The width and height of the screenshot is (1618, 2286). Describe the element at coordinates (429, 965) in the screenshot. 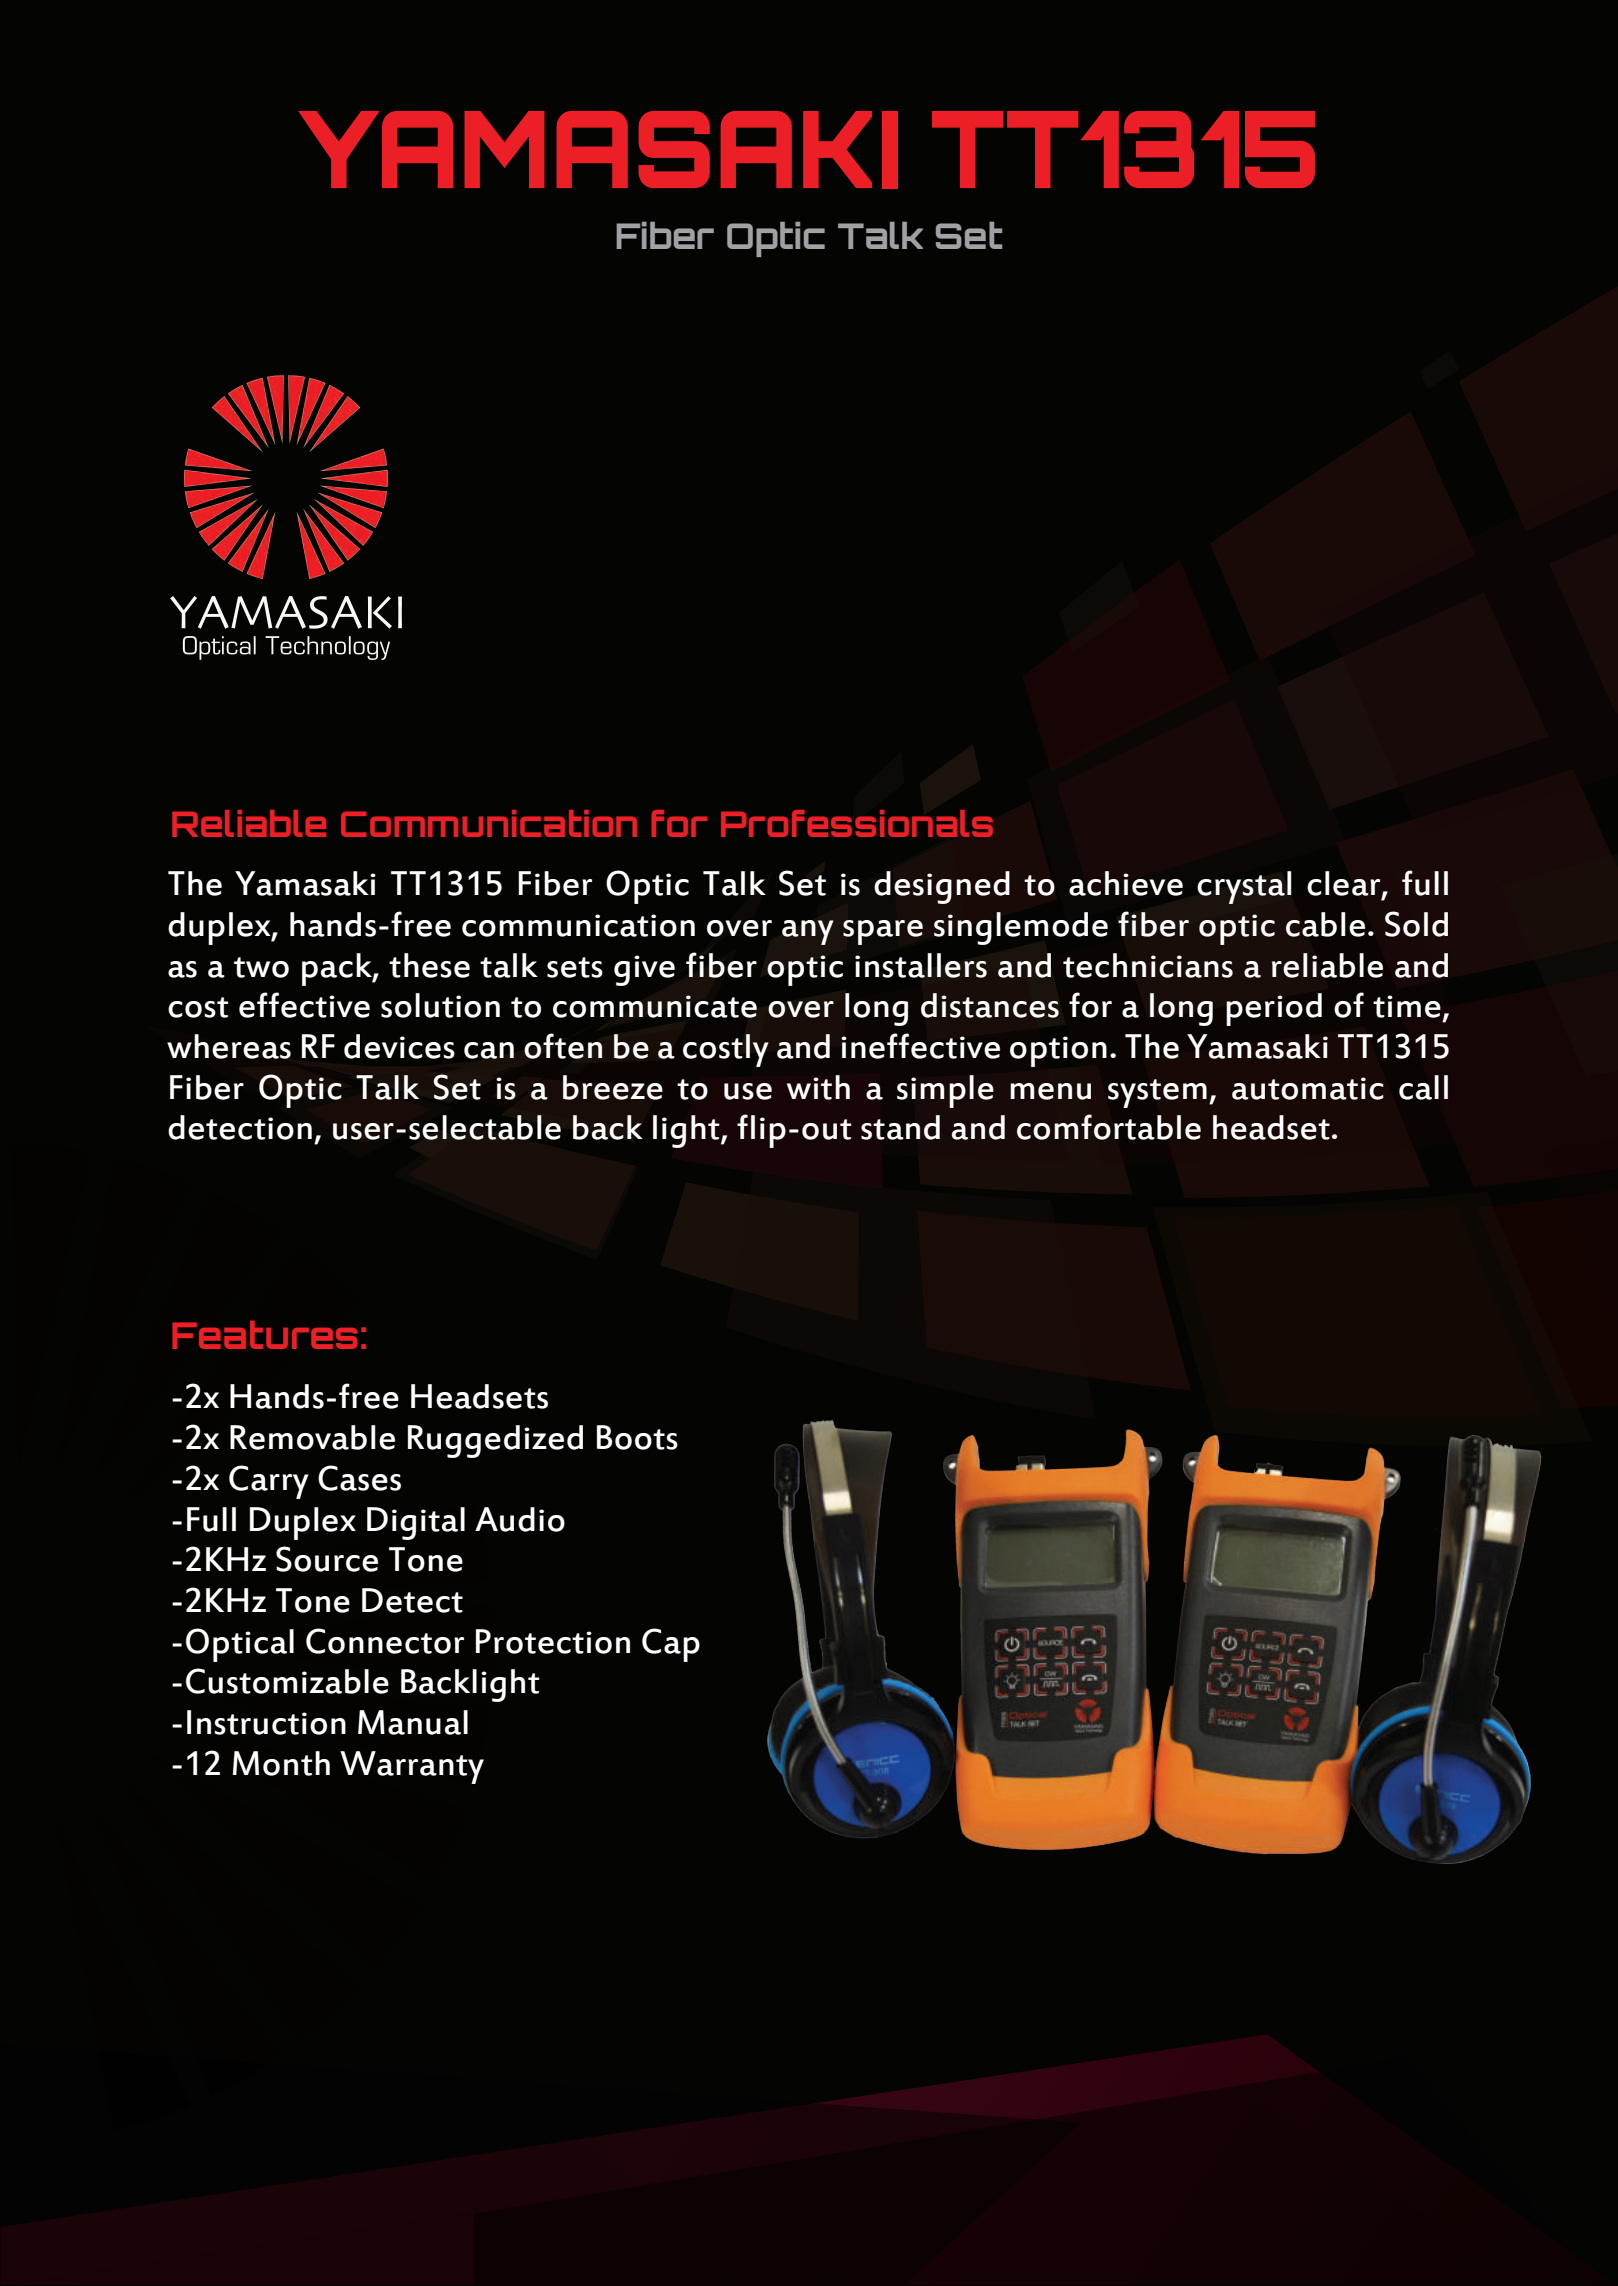

I see `these` at that location.
